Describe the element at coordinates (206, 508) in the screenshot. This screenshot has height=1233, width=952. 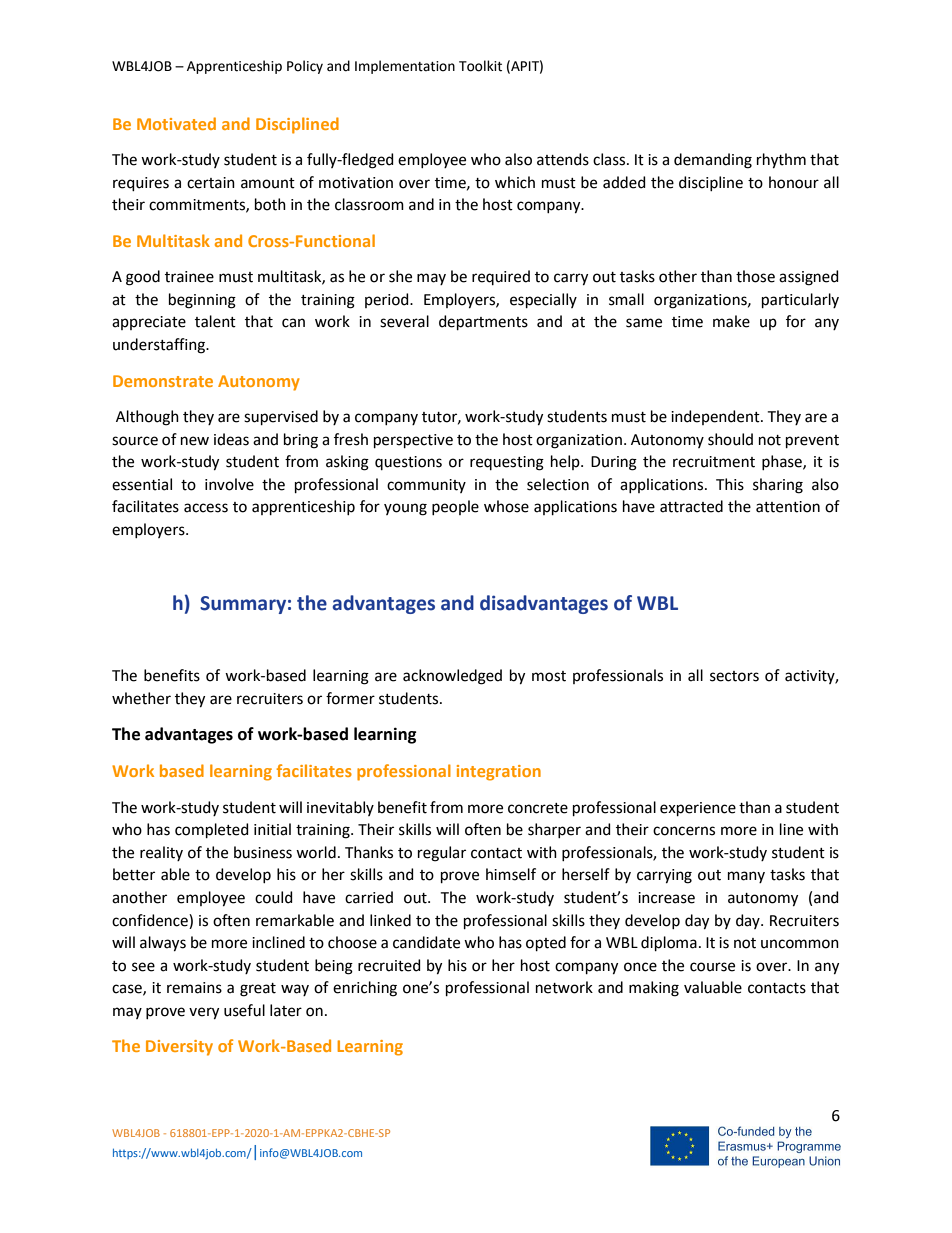
I see `access` at that location.
